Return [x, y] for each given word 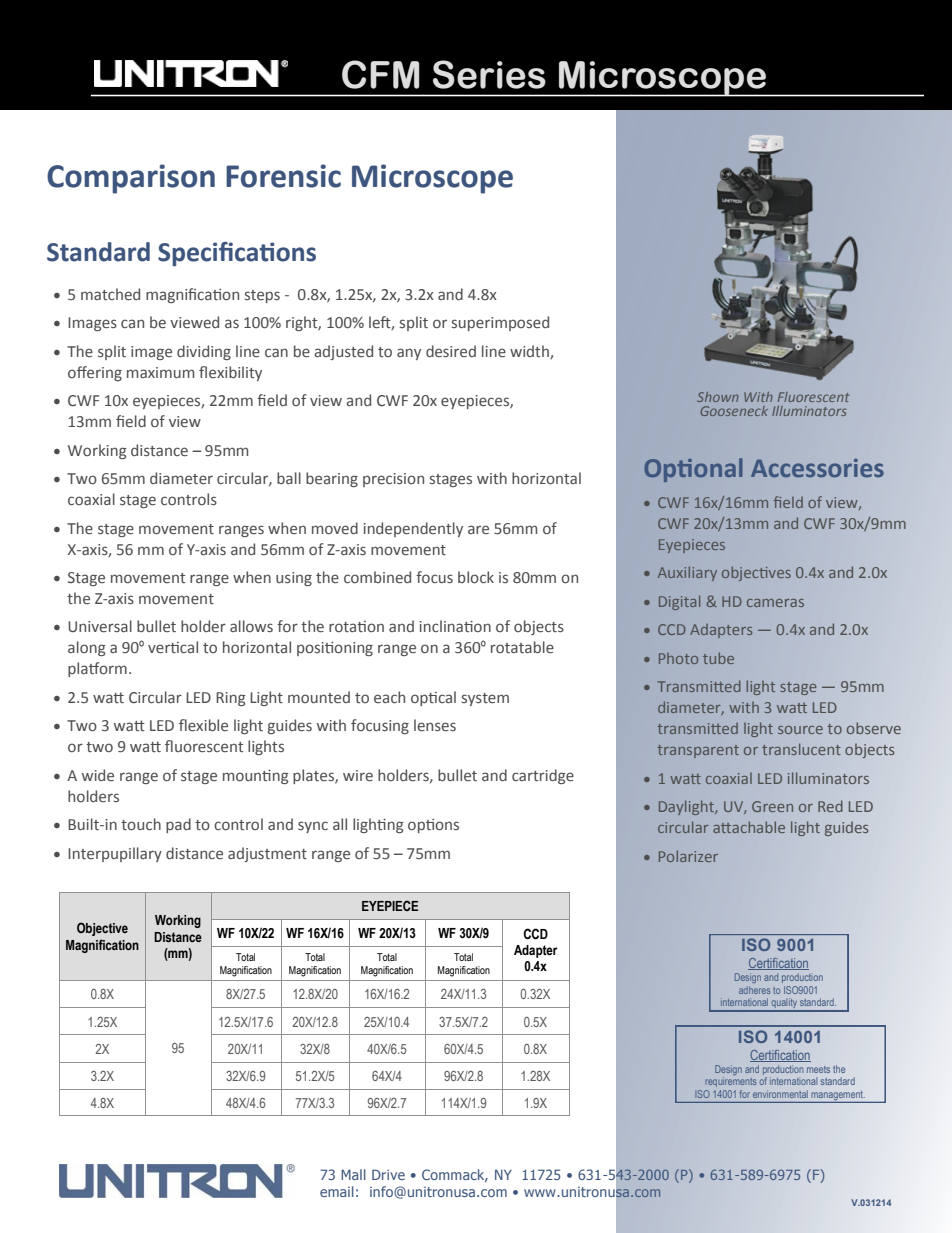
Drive [388, 1174]
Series [489, 74]
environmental [780, 1094]
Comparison [131, 179]
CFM [381, 74]
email [337, 1191]
